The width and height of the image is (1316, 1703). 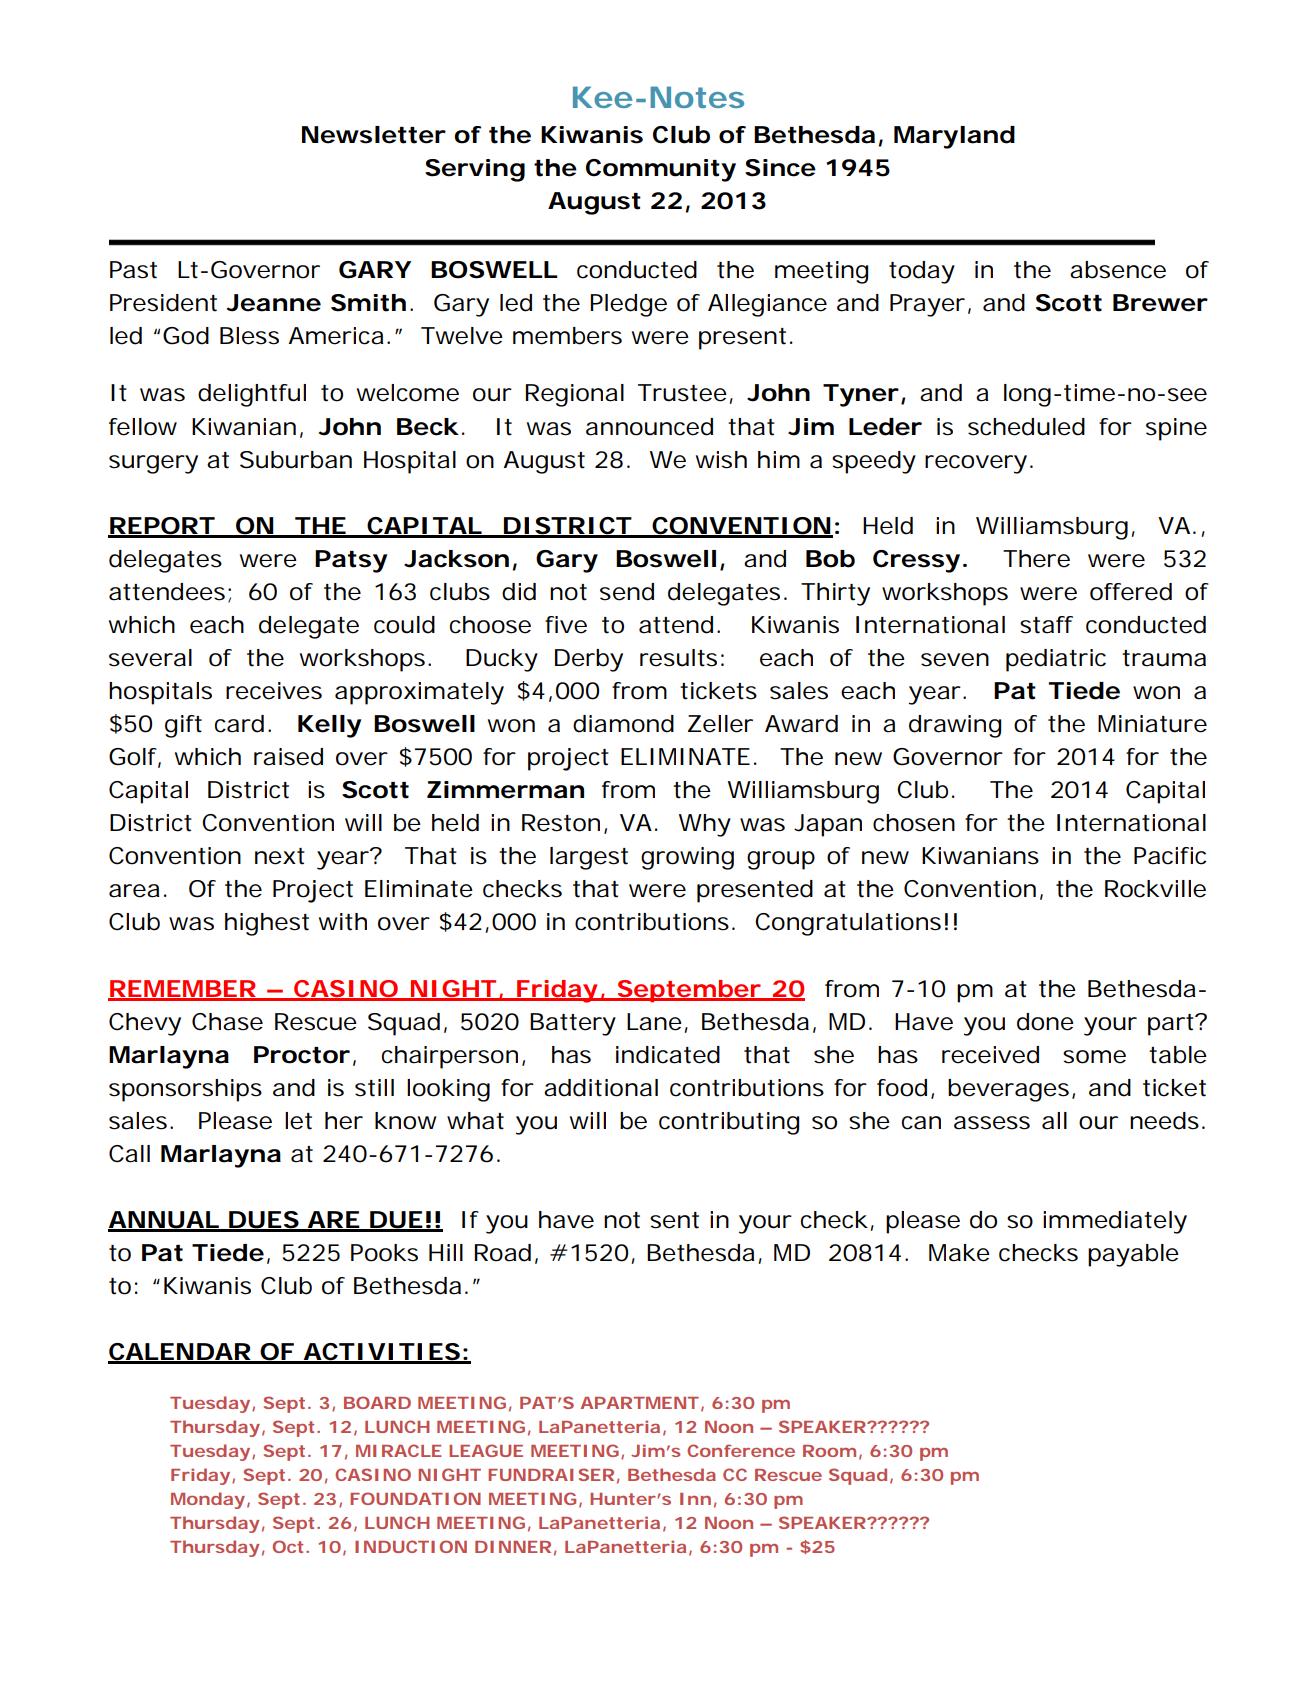 What do you see at coordinates (551, 1474) in the image?
I see `FUNDRAISER` at bounding box center [551, 1474].
